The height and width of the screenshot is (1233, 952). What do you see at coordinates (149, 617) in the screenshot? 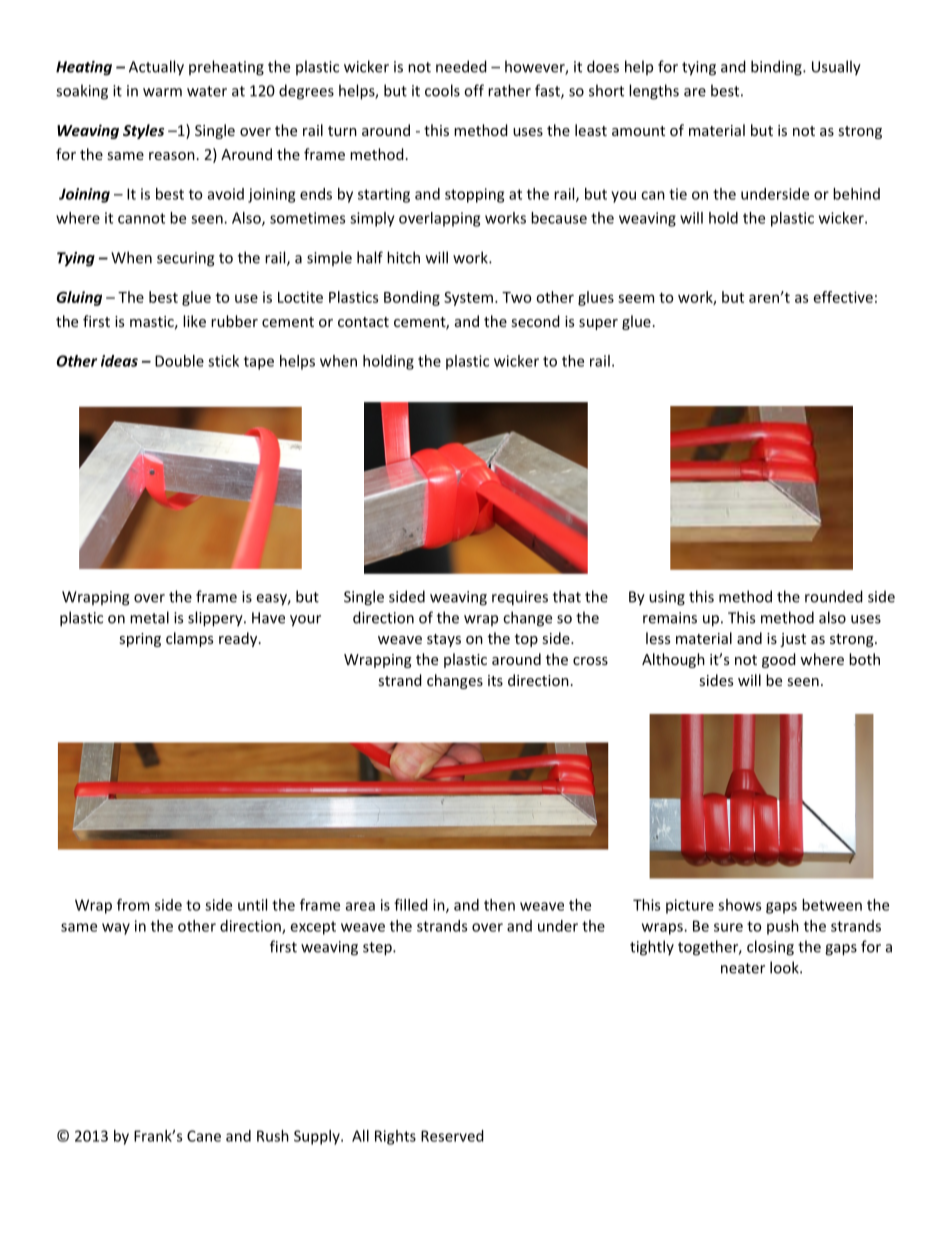
I see `metal` at bounding box center [149, 617].
